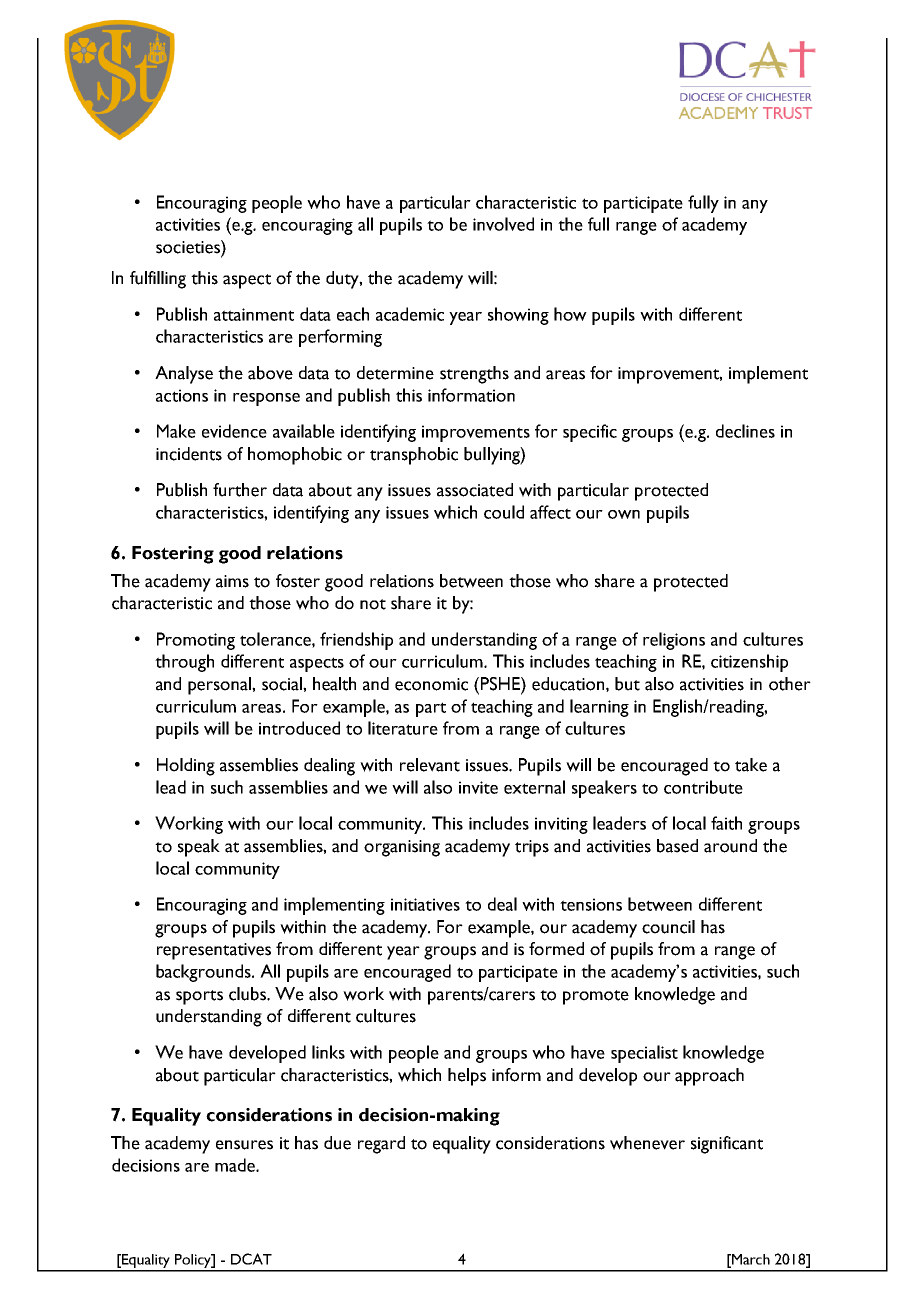 The height and width of the screenshot is (1308, 924). I want to click on economic, so click(431, 684).
